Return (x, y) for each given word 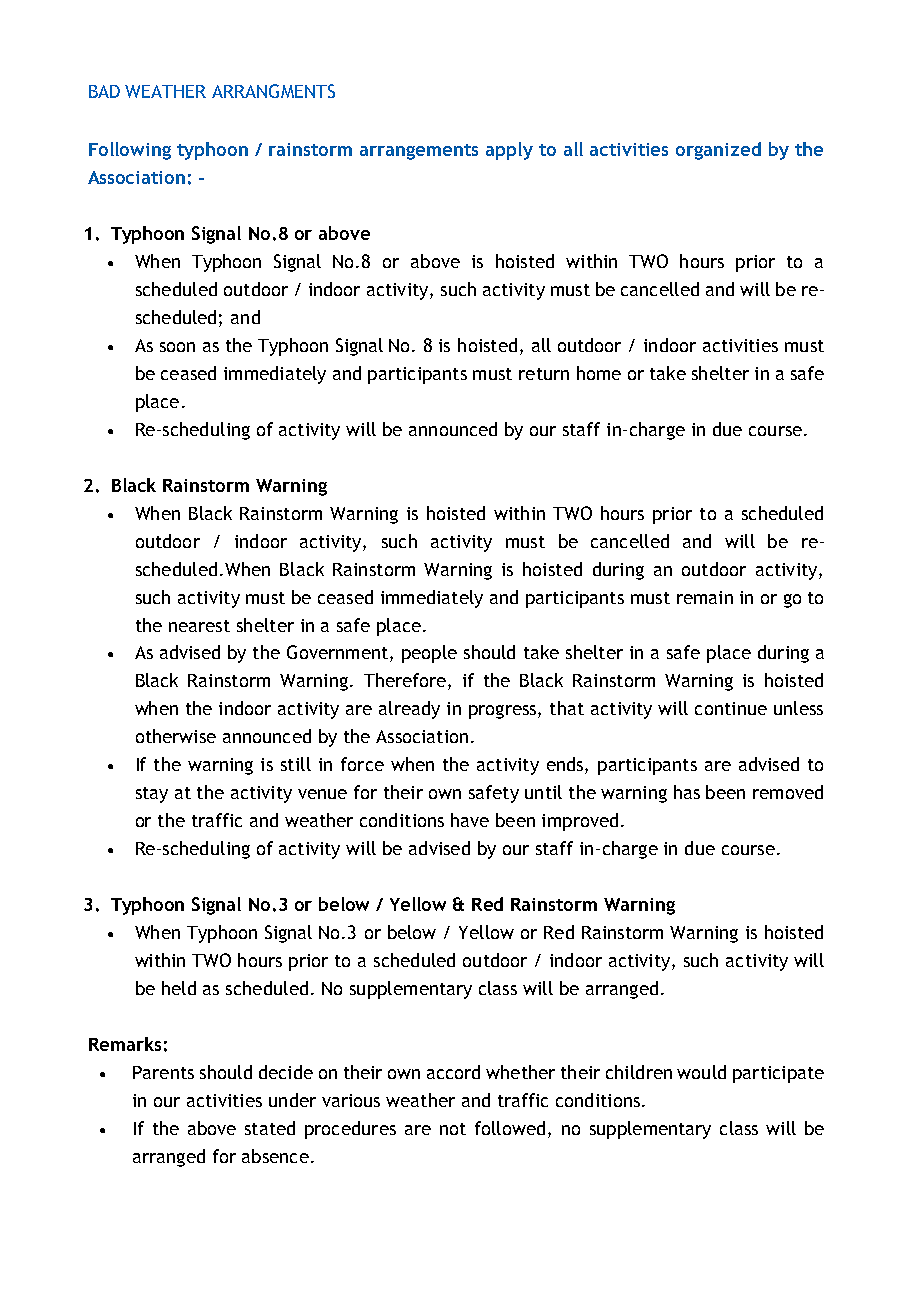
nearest (199, 626)
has (687, 792)
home (599, 373)
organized (718, 151)
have (470, 820)
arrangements (419, 152)
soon (177, 347)
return (544, 374)
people (429, 654)
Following (130, 151)
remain (705, 597)
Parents (163, 1072)
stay (152, 795)
